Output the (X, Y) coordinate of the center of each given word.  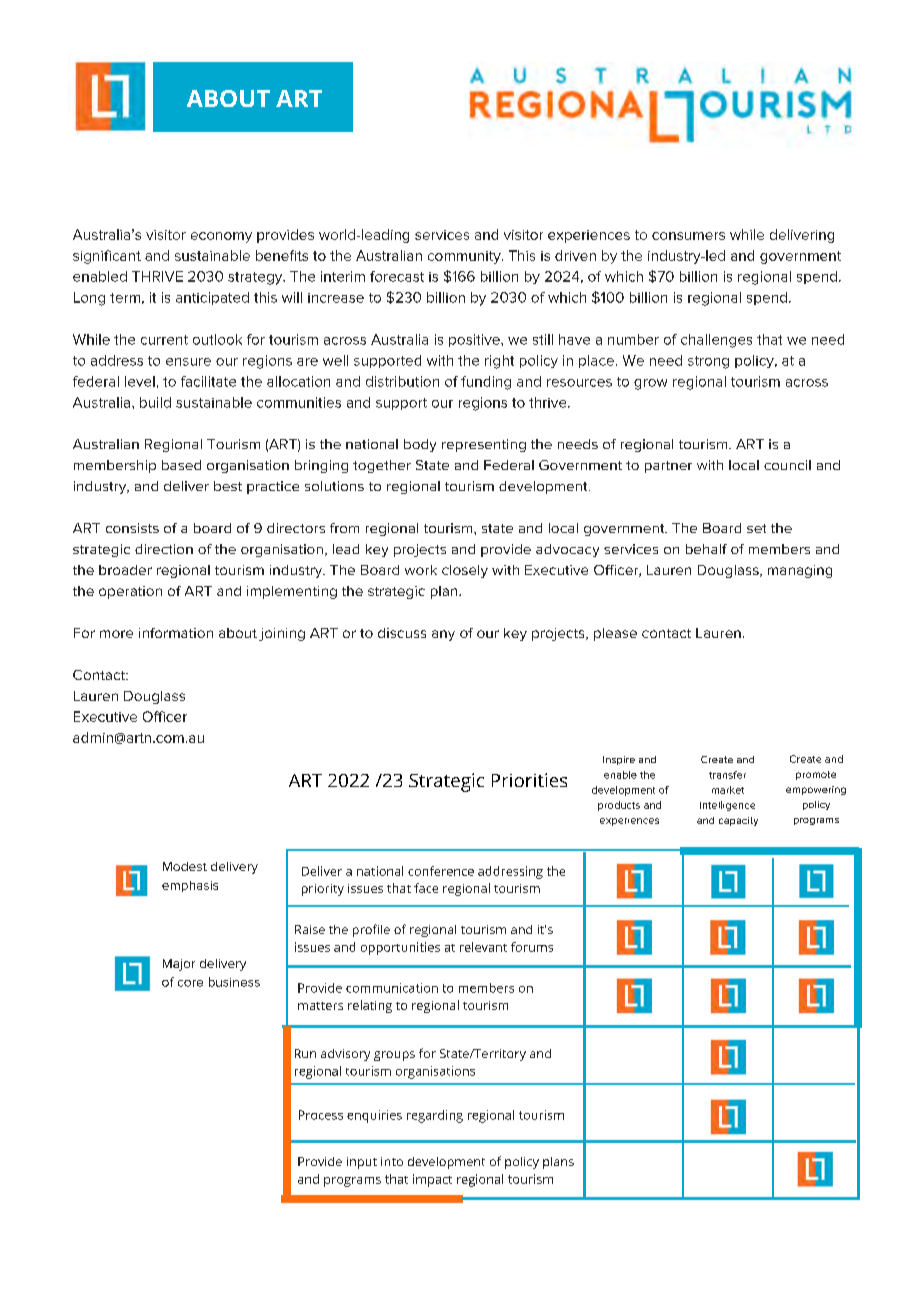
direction (164, 549)
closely (465, 571)
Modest (185, 866)
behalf (706, 549)
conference (441, 871)
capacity (738, 821)
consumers (688, 236)
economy (221, 237)
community (465, 257)
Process (321, 1115)
